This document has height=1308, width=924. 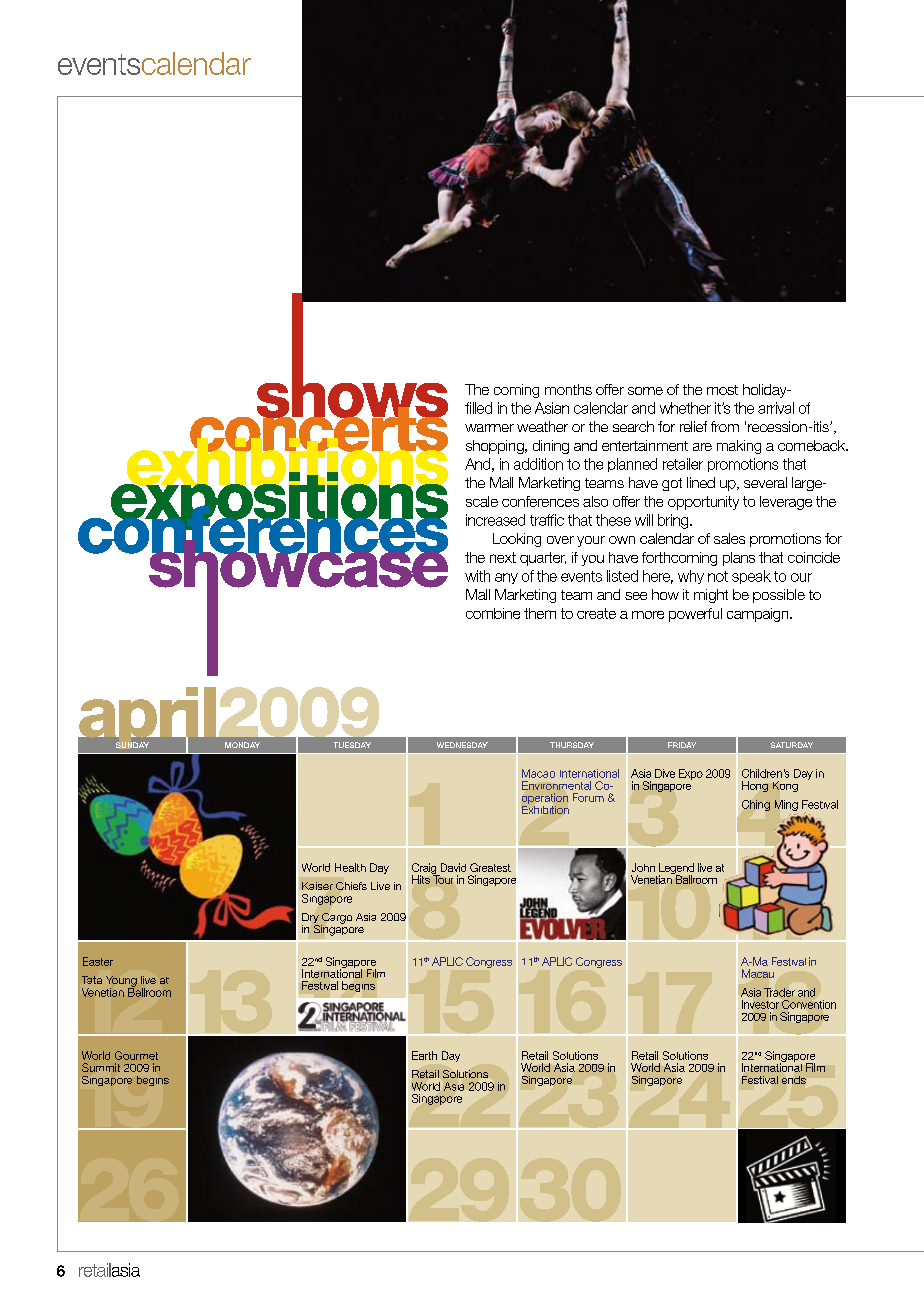 What do you see at coordinates (136, 1055) in the document?
I see `Gourmet` at bounding box center [136, 1055].
